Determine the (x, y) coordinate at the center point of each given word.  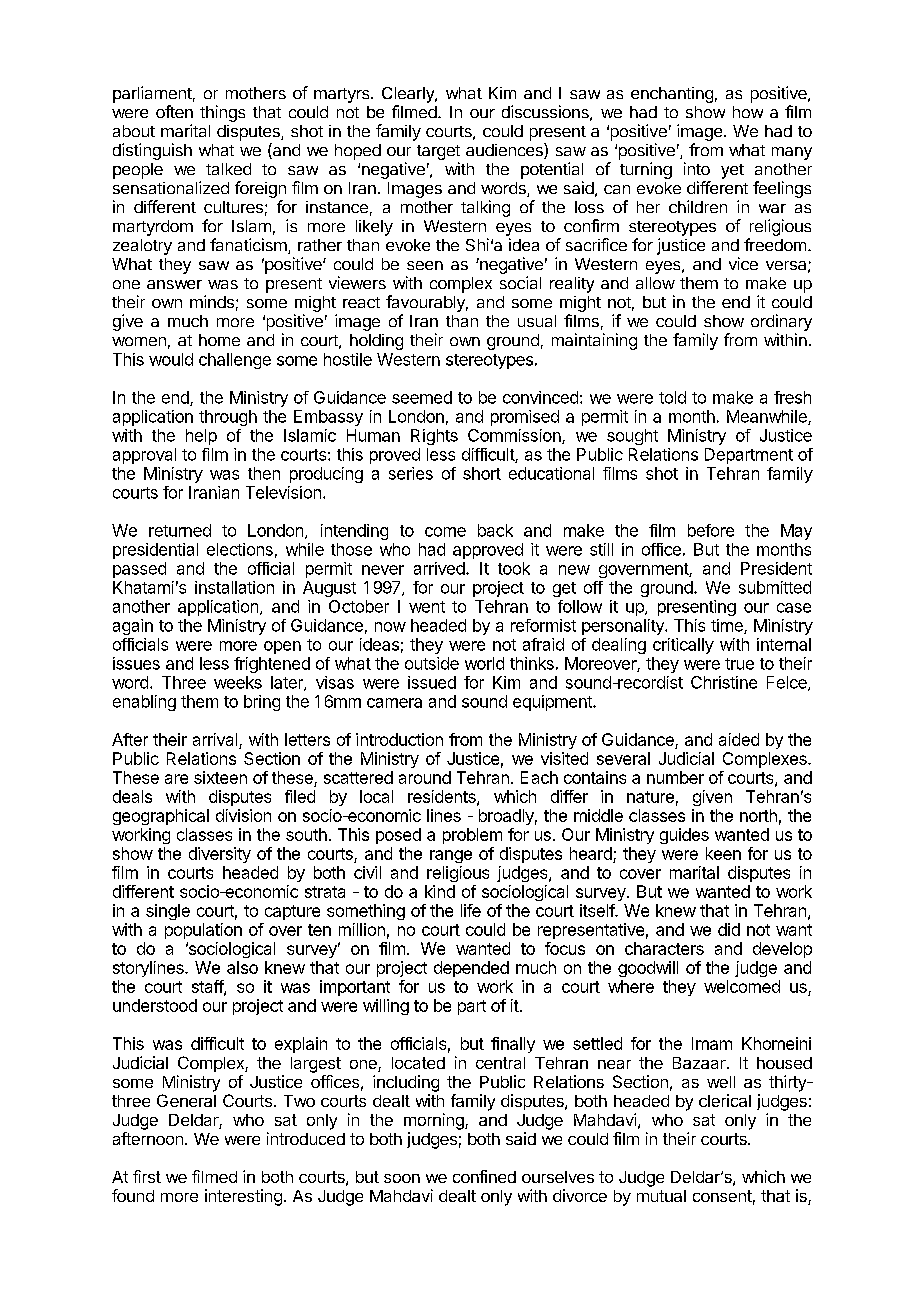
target (438, 152)
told (672, 397)
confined (484, 1176)
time (728, 626)
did (729, 929)
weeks (238, 682)
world (484, 663)
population (203, 931)
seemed (422, 397)
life (471, 910)
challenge (235, 361)
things (222, 113)
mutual (661, 1196)
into (697, 168)
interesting (243, 1197)
